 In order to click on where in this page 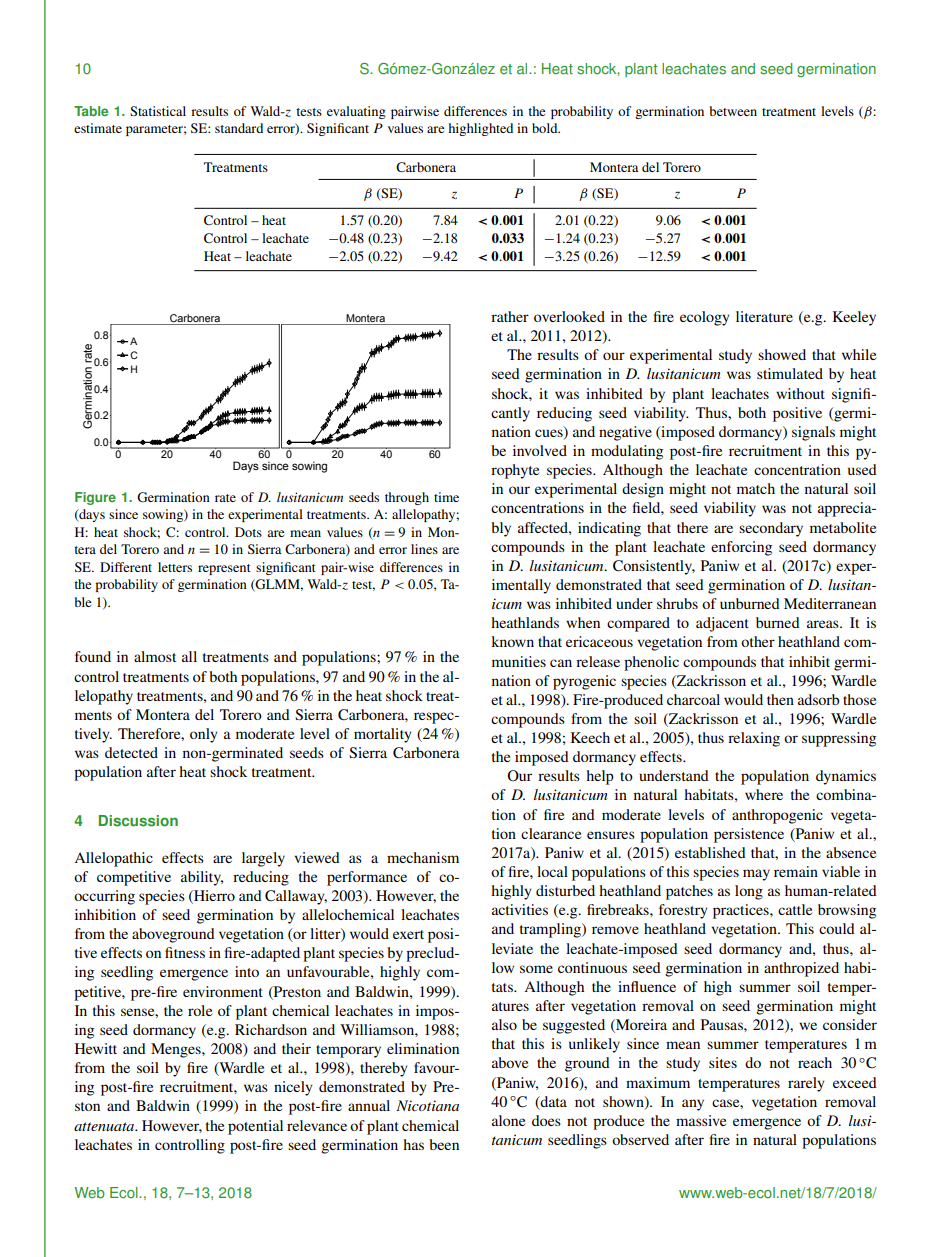, I will do `click(764, 794)`.
